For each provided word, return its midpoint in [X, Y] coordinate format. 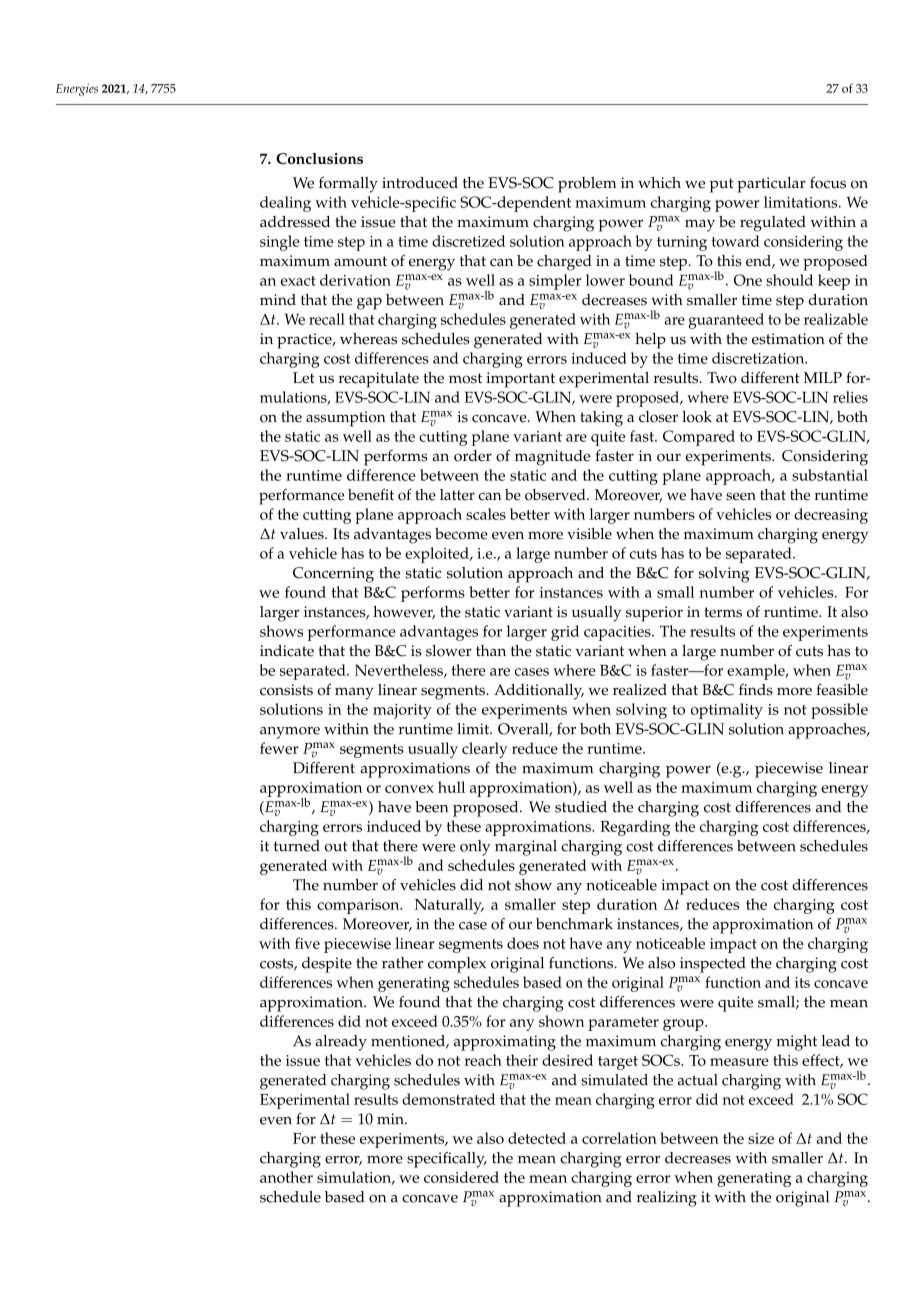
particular [771, 185]
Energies [77, 90]
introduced [420, 183]
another [286, 1177]
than [491, 650]
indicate [287, 651]
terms [723, 612]
